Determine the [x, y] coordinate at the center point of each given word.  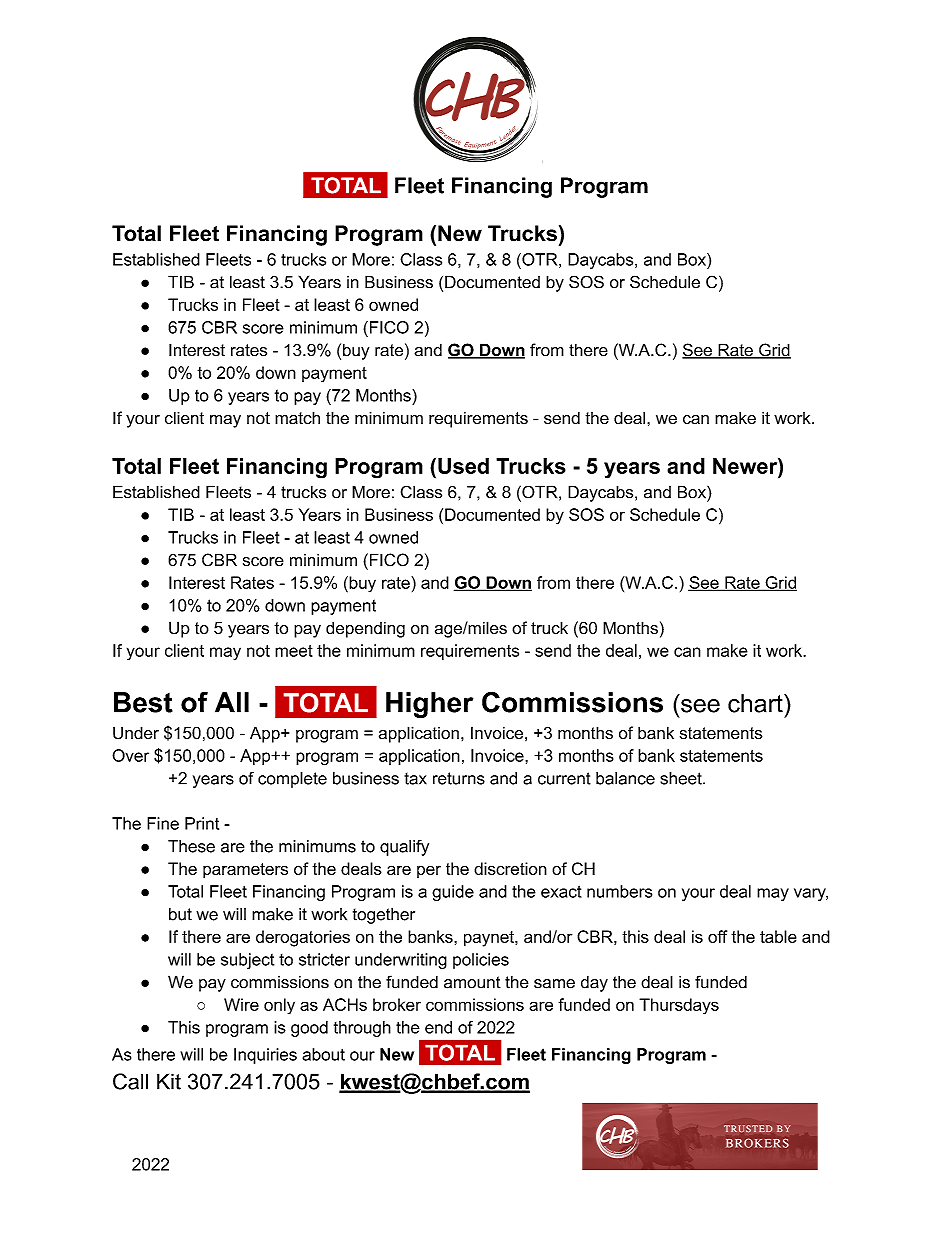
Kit [169, 1081]
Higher [429, 705]
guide [453, 893]
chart [756, 703]
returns [459, 778]
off [717, 936]
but [180, 914]
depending [365, 629]
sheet [682, 778]
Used [463, 466]
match [297, 418]
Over [130, 755]
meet [294, 651]
